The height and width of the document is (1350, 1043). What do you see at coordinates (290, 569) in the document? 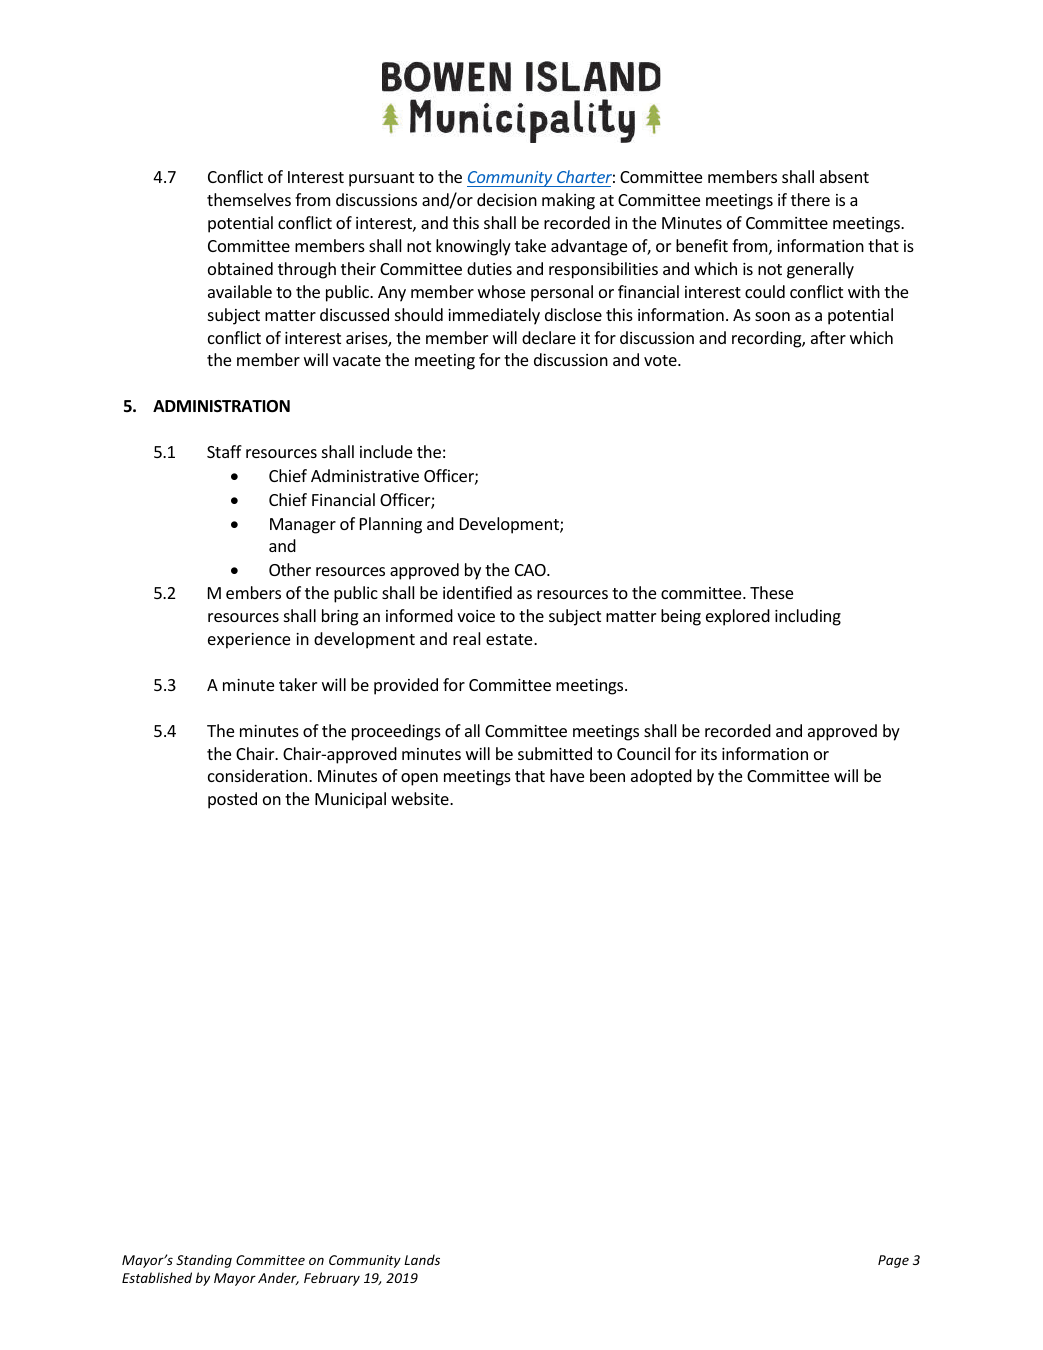
I see `Other` at bounding box center [290, 569].
